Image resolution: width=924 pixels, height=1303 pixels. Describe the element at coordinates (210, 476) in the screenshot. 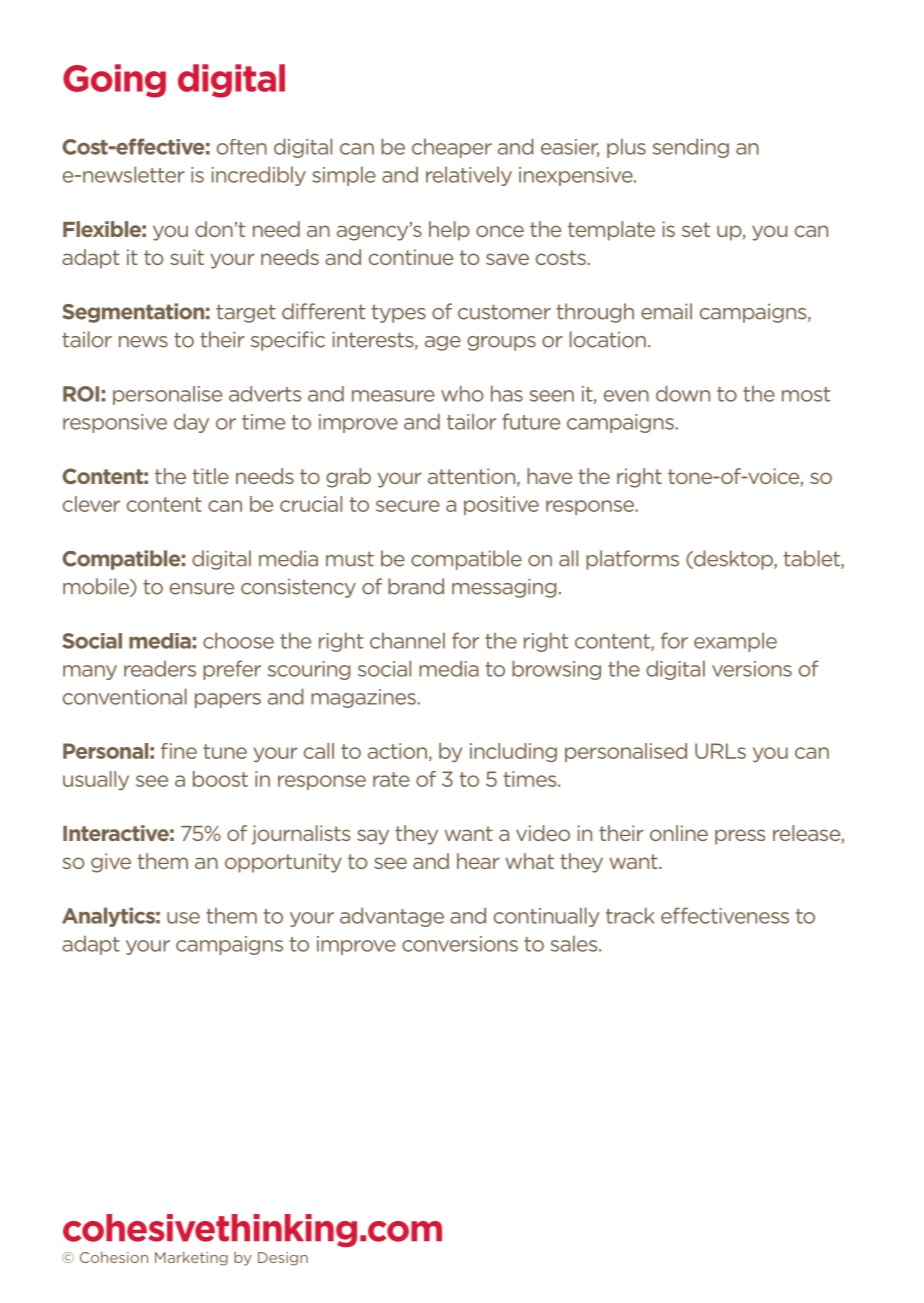

I see `title` at that location.
